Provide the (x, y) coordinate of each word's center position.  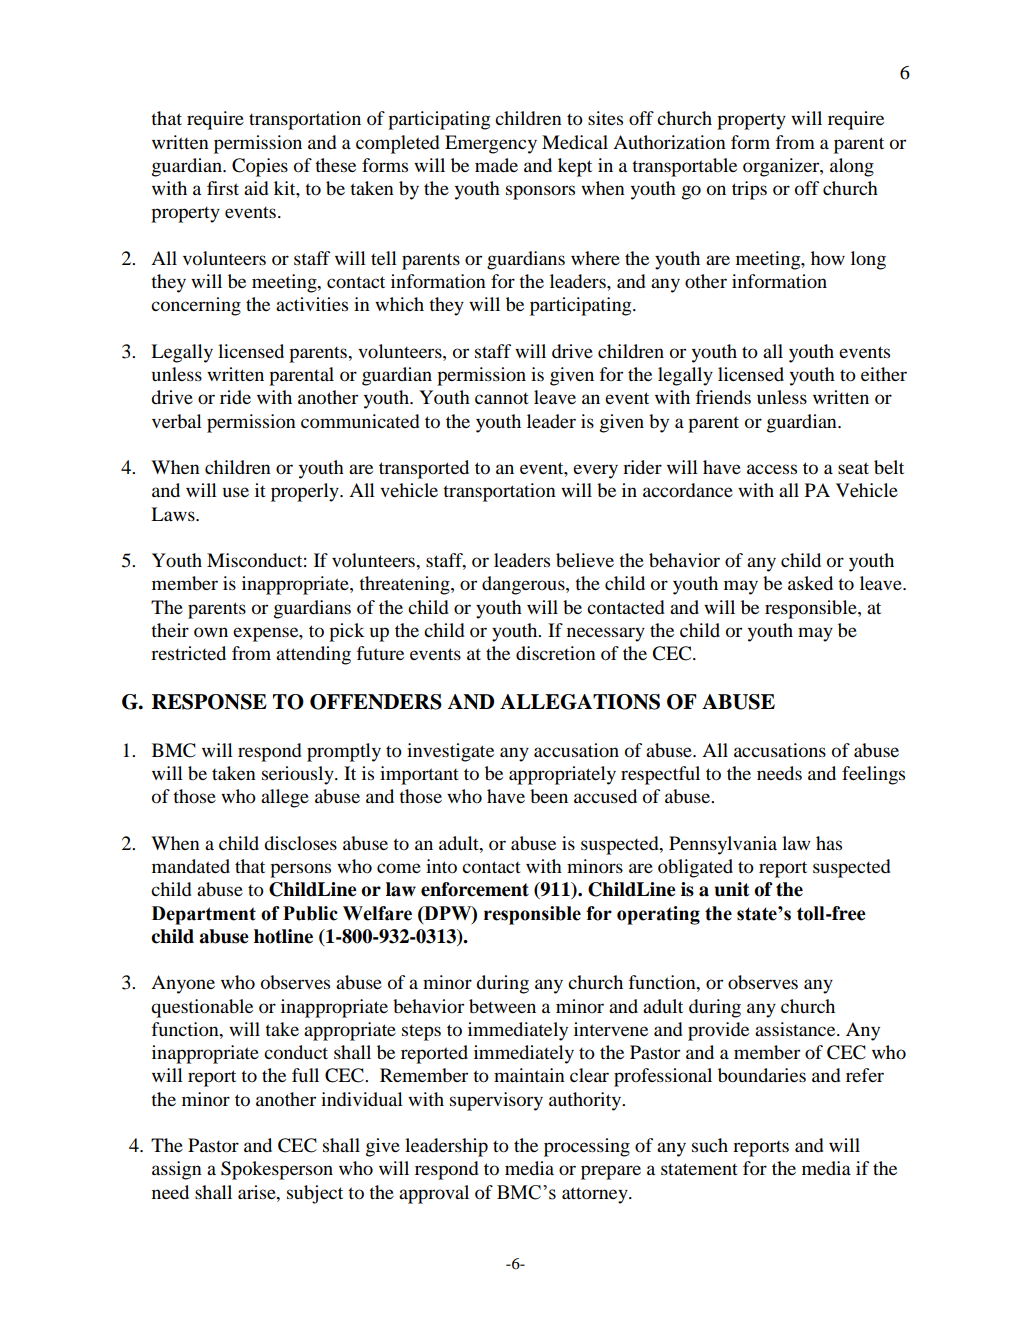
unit (732, 889)
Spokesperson (277, 1170)
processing (587, 1147)
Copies (260, 167)
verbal (177, 421)
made (496, 165)
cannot (502, 398)
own (211, 632)
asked (810, 583)
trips (749, 190)
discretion (556, 653)
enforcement (475, 889)
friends (723, 397)
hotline (283, 936)
